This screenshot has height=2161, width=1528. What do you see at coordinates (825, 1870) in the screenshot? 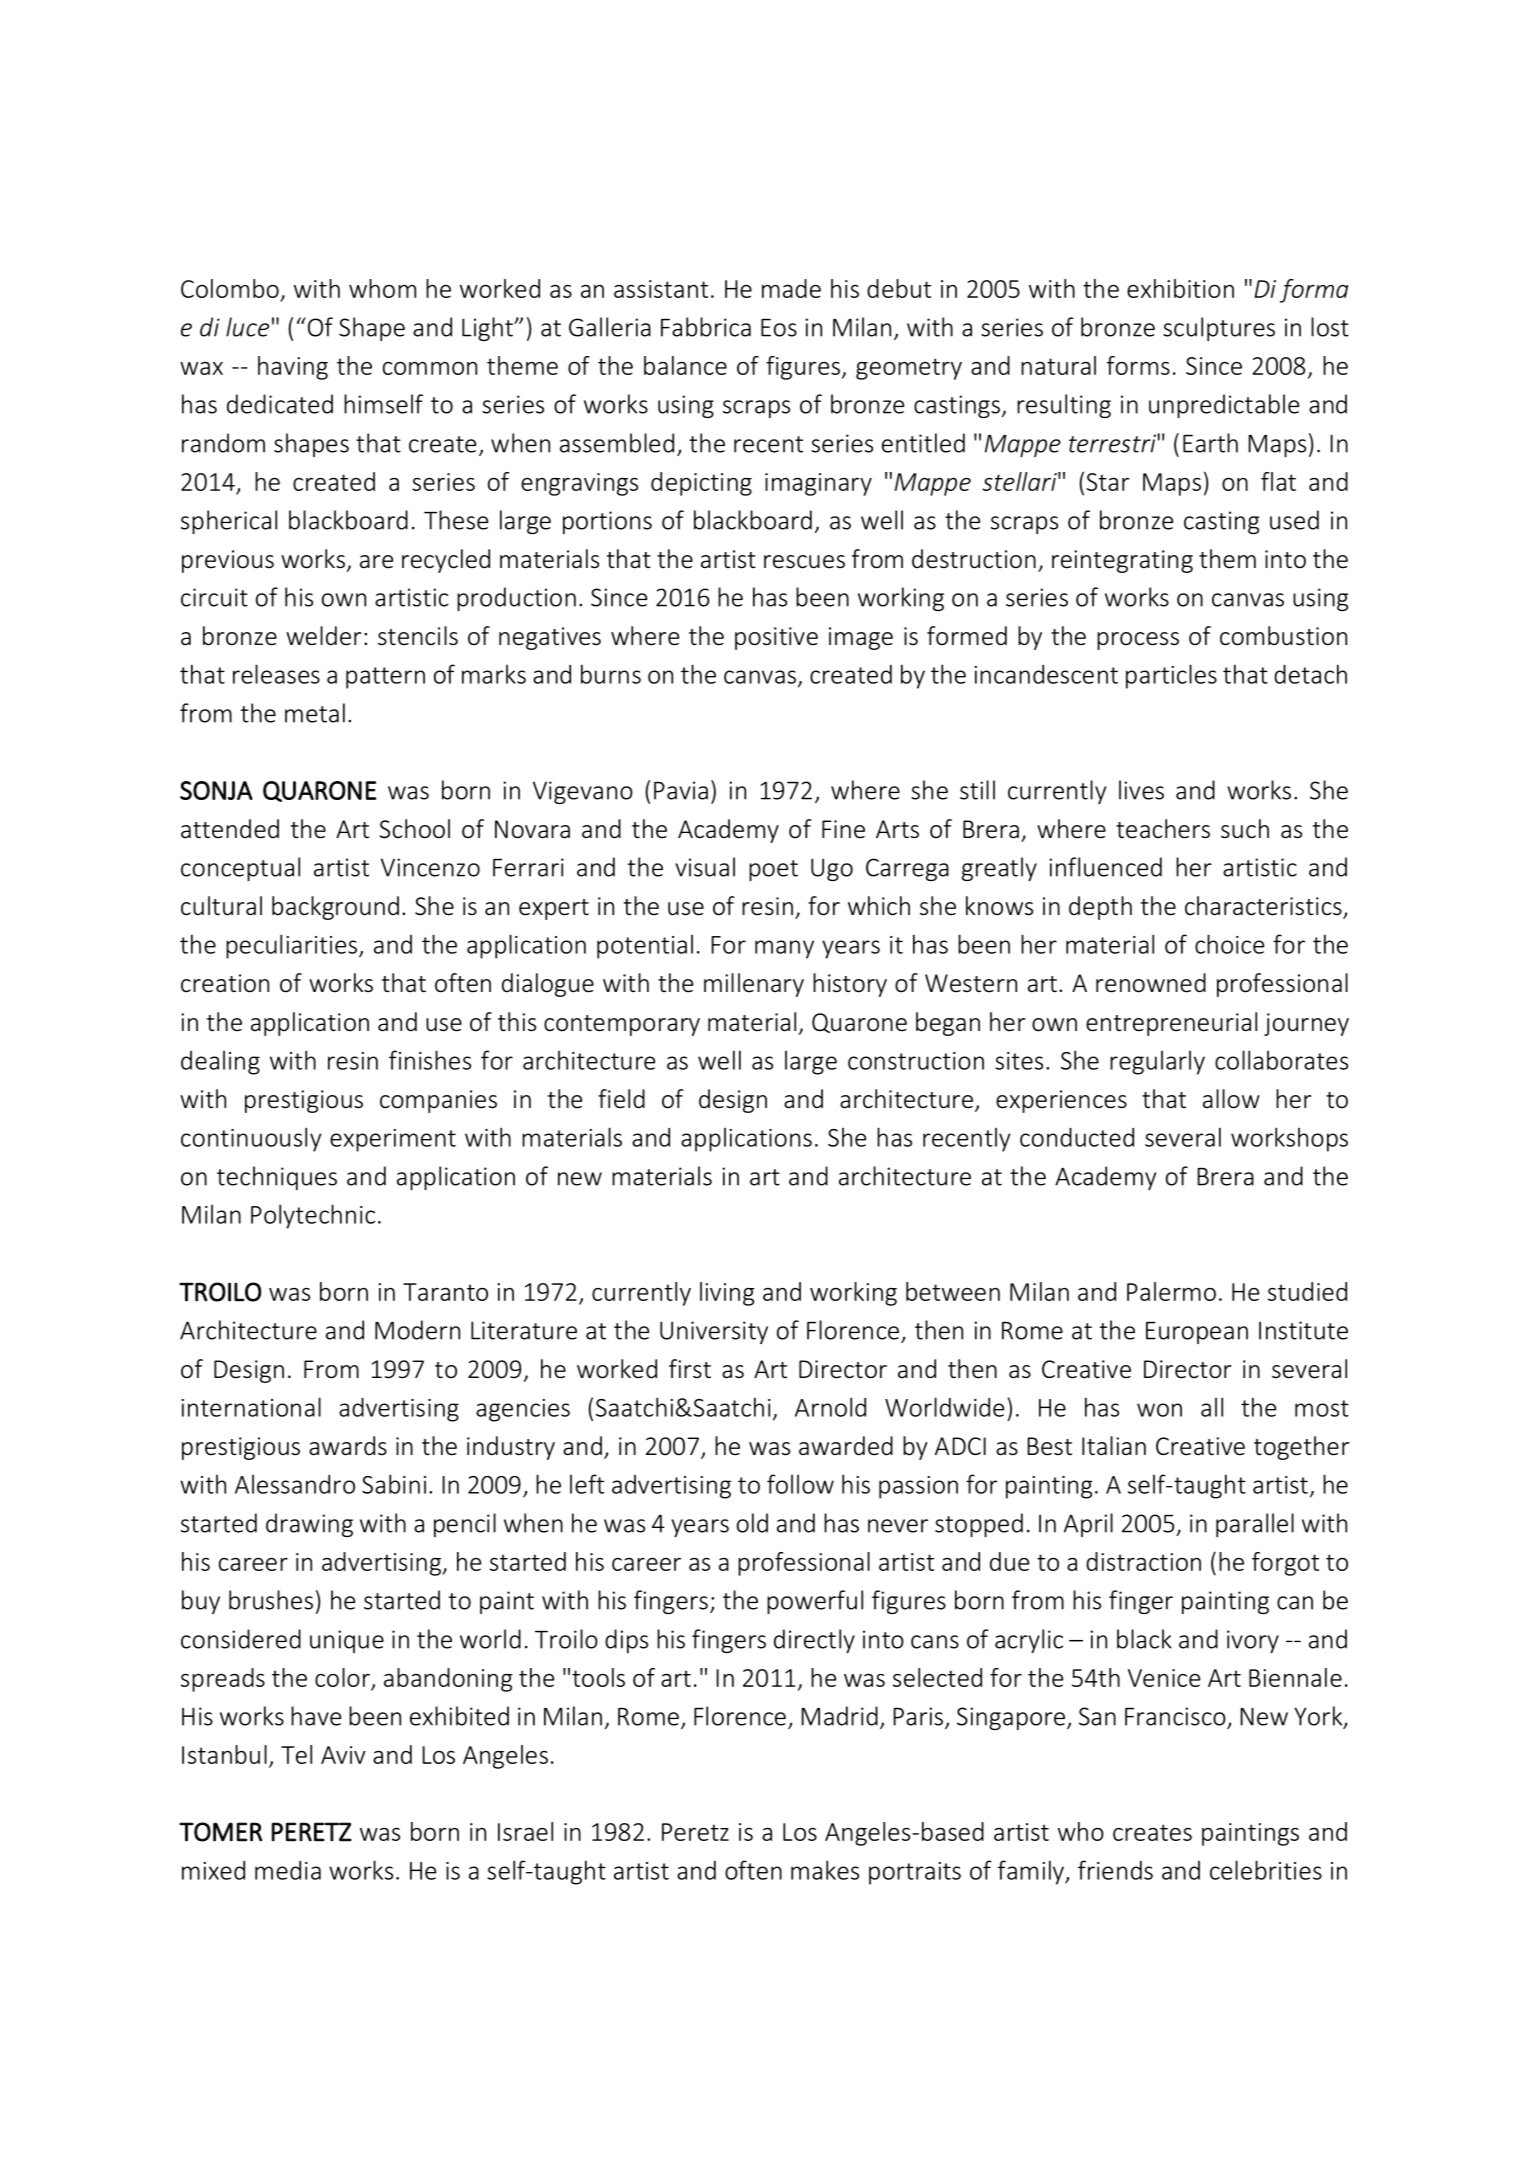
I see `makes` at bounding box center [825, 1870].
